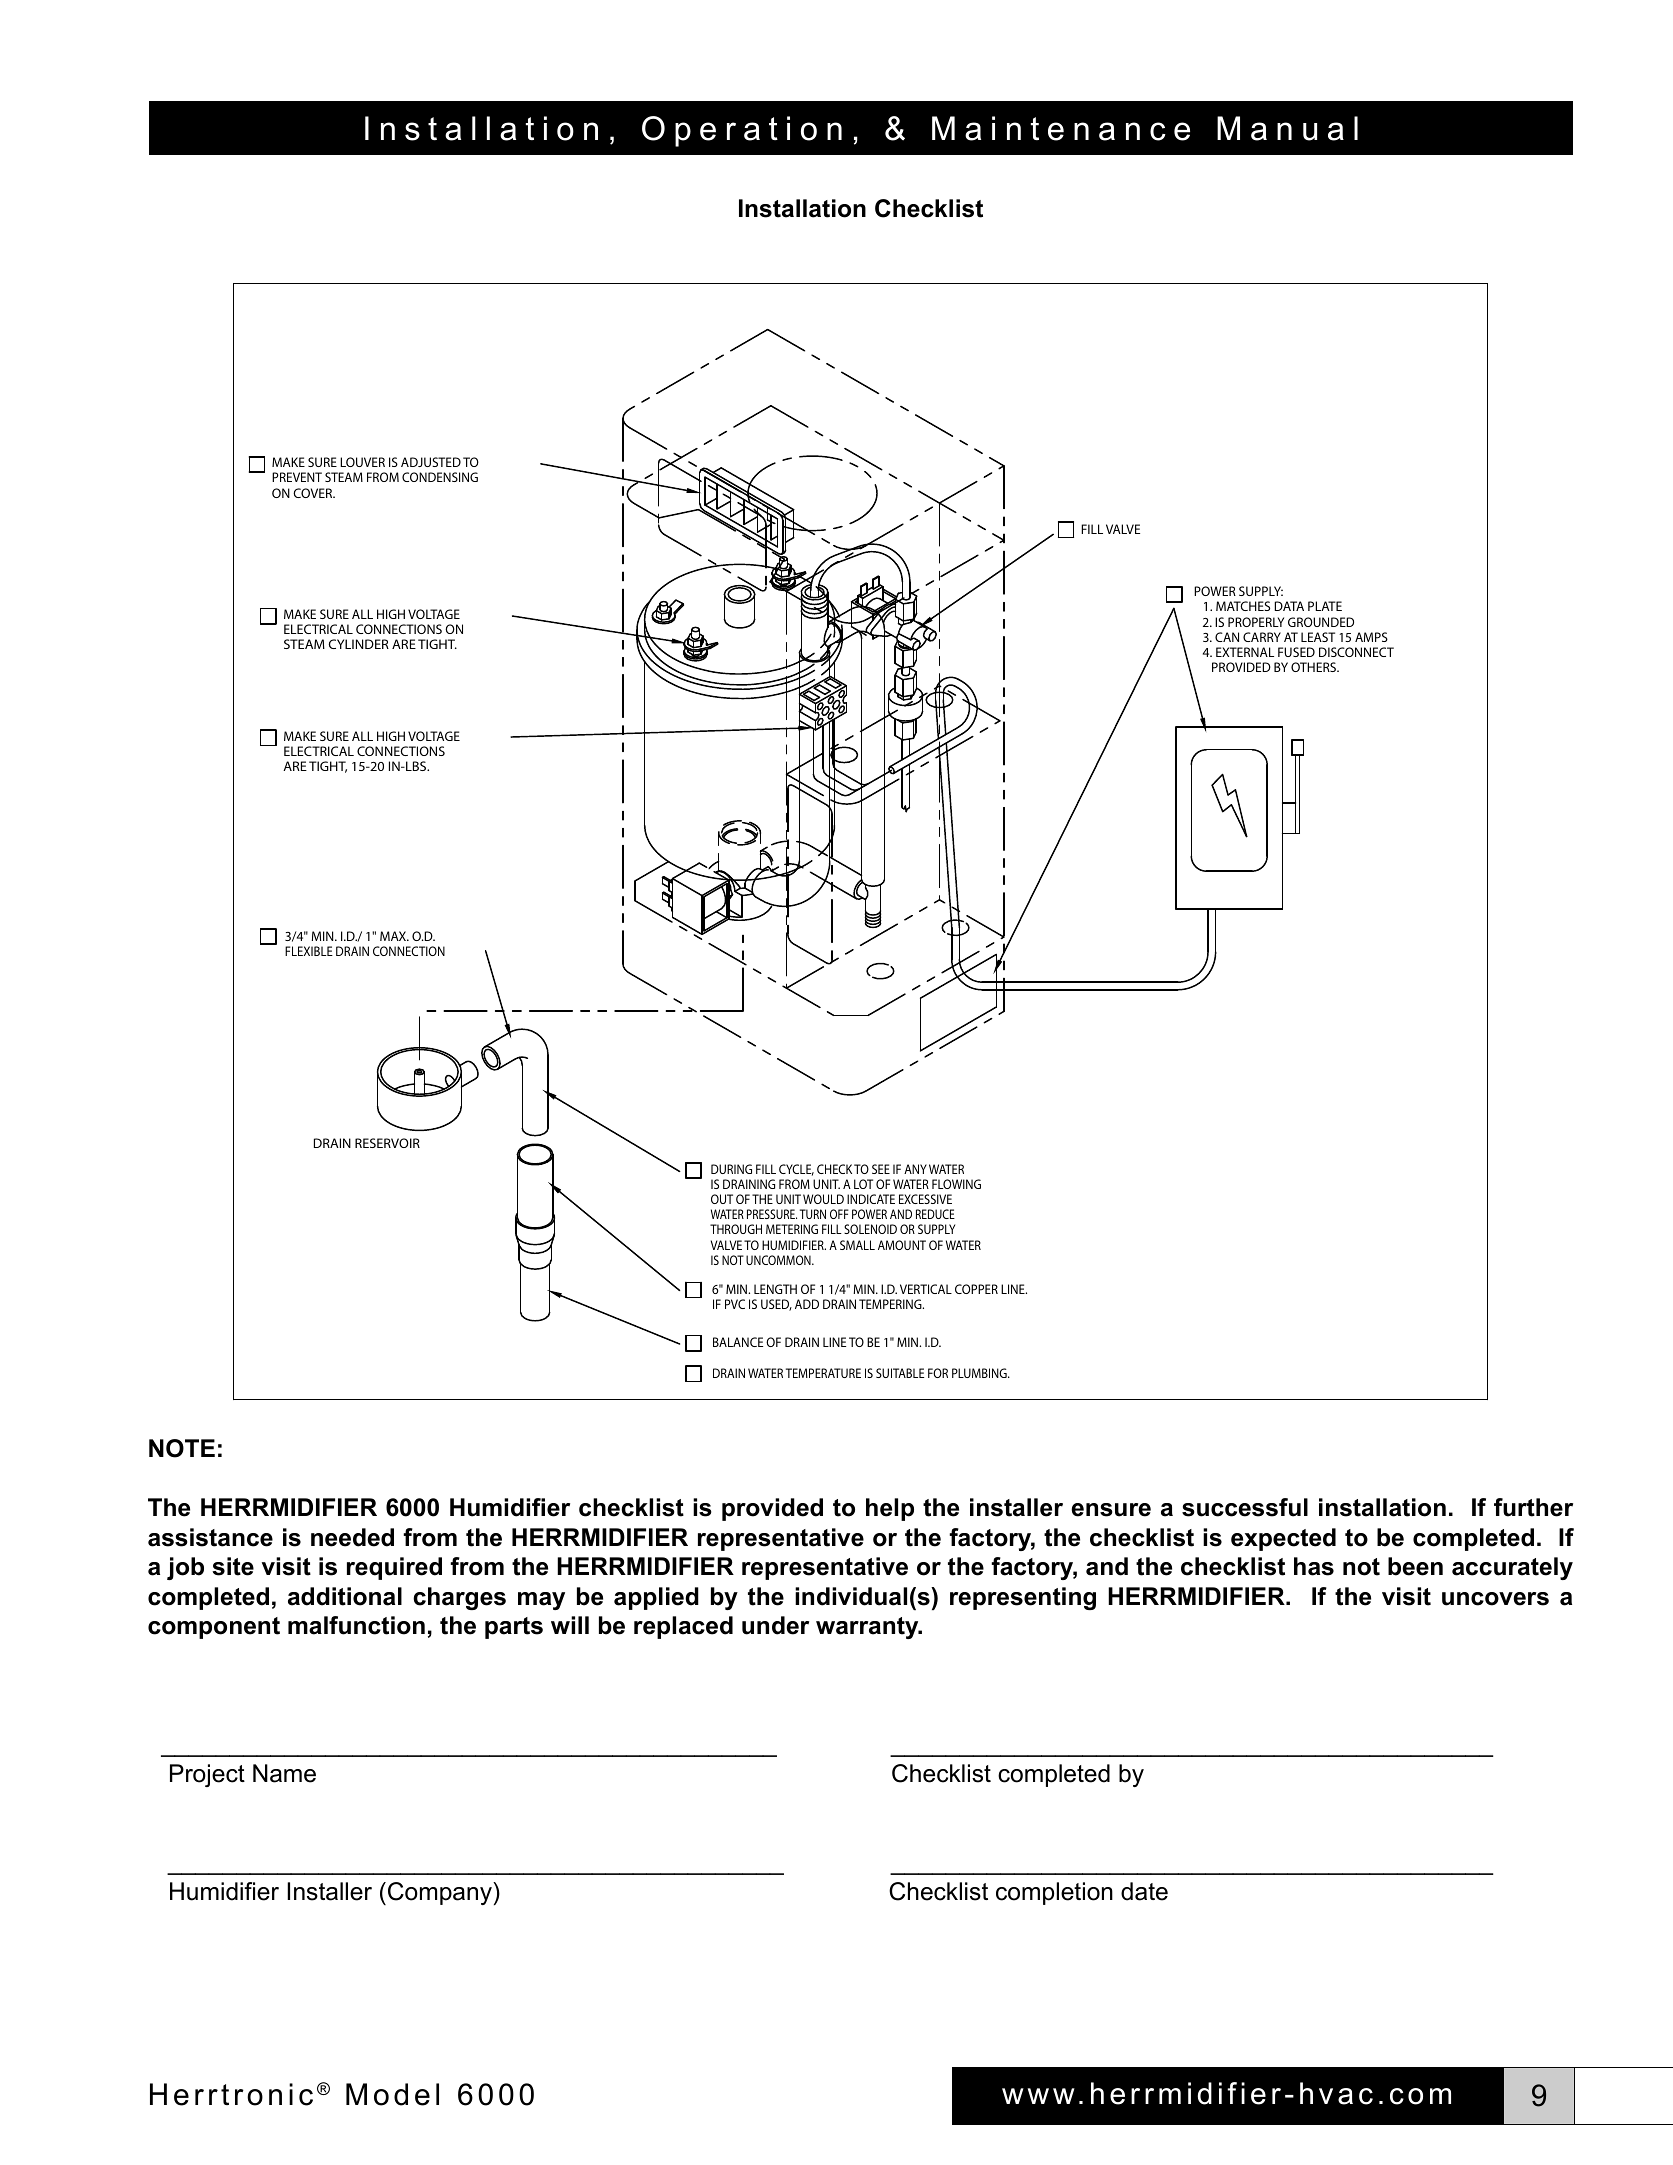 This image has width=1673, height=2165. What do you see at coordinates (823, 1373) in the image?
I see `TEMPERATURE` at bounding box center [823, 1373].
